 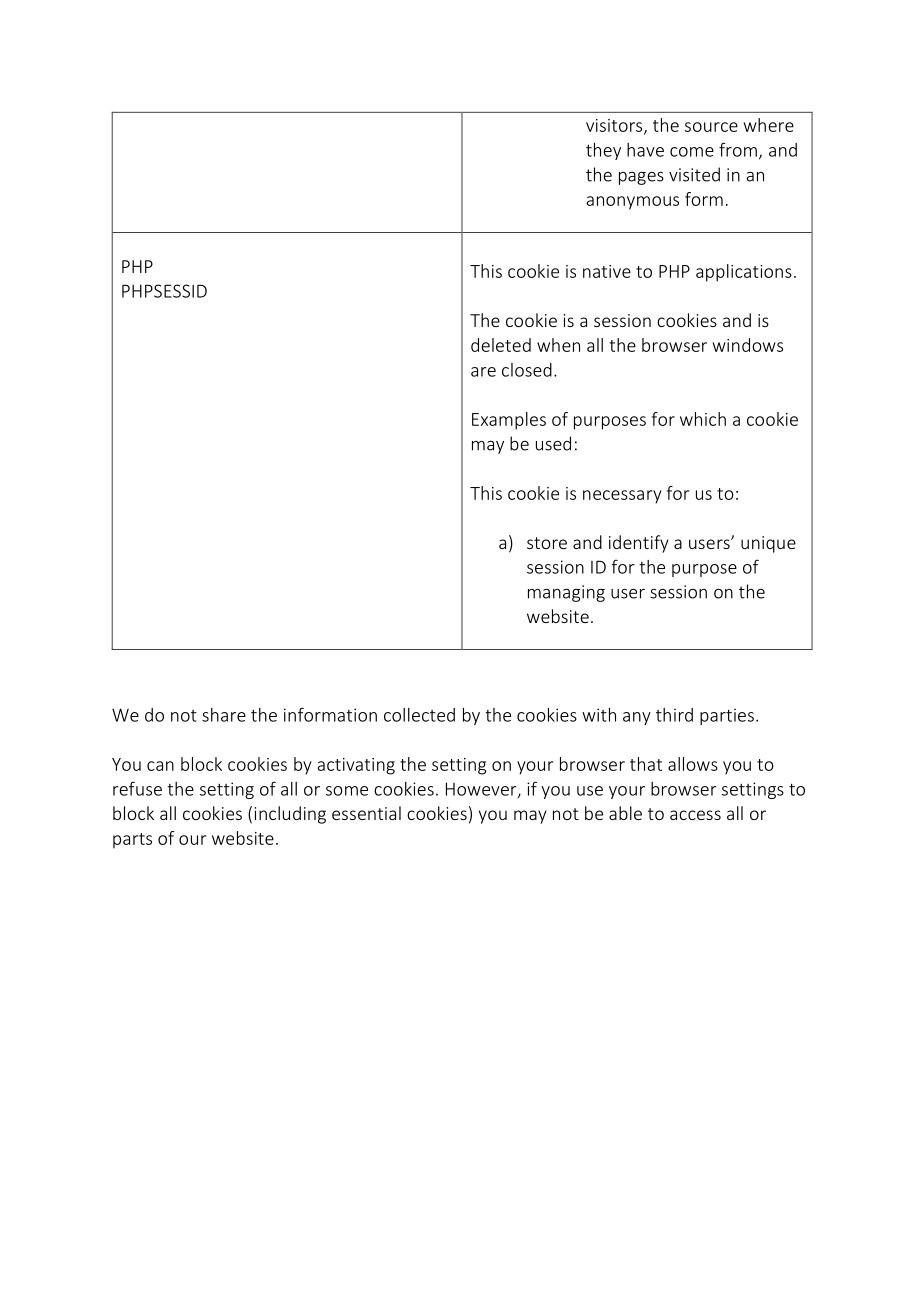 What do you see at coordinates (224, 715) in the page?
I see `share` at bounding box center [224, 715].
